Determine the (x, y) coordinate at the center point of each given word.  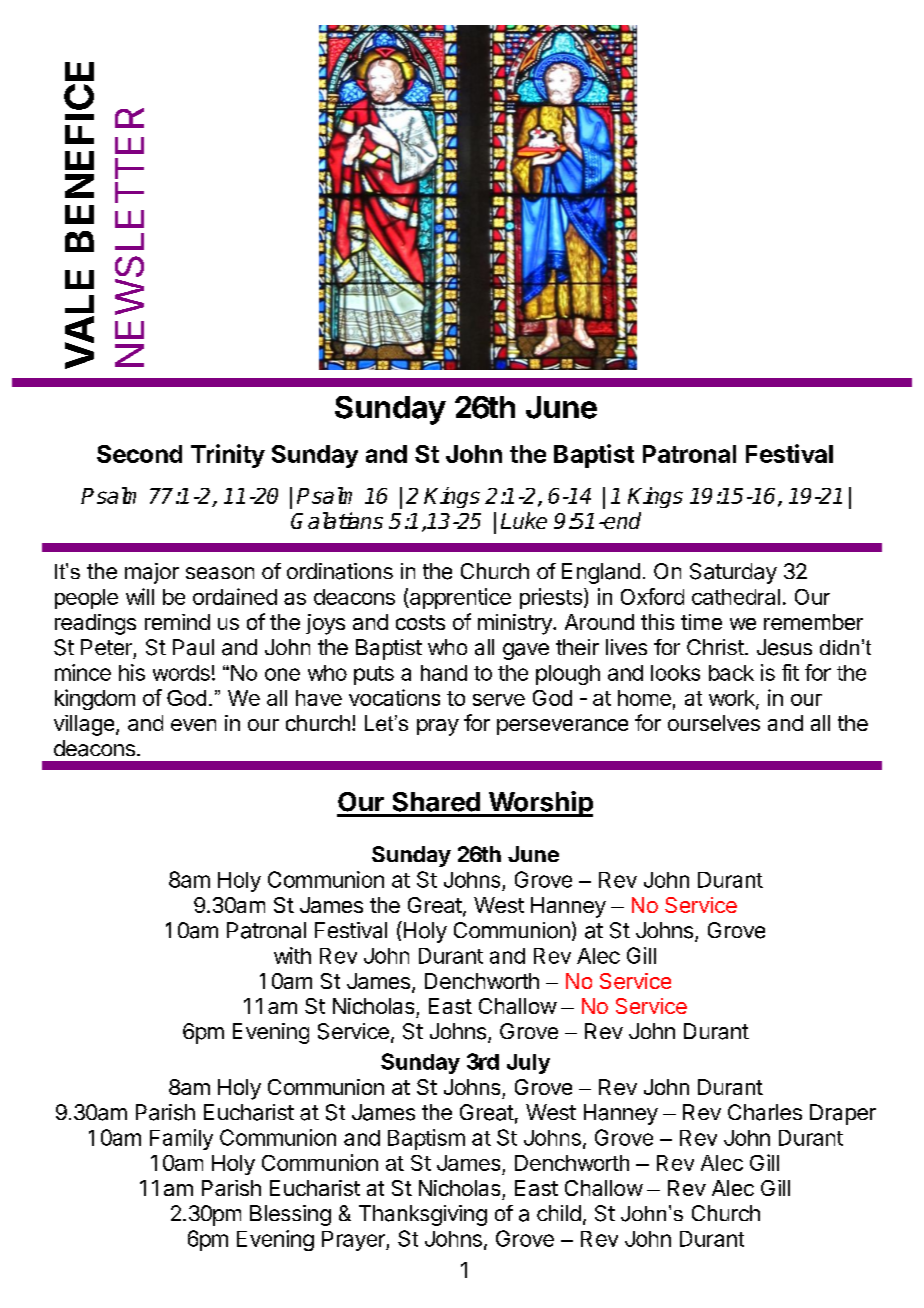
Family (181, 1139)
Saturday (733, 573)
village (84, 725)
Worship (539, 804)
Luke (524, 520)
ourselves (714, 723)
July (528, 1064)
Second (139, 454)
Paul (193, 647)
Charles (765, 1112)
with (292, 955)
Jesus (784, 647)
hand (444, 673)
